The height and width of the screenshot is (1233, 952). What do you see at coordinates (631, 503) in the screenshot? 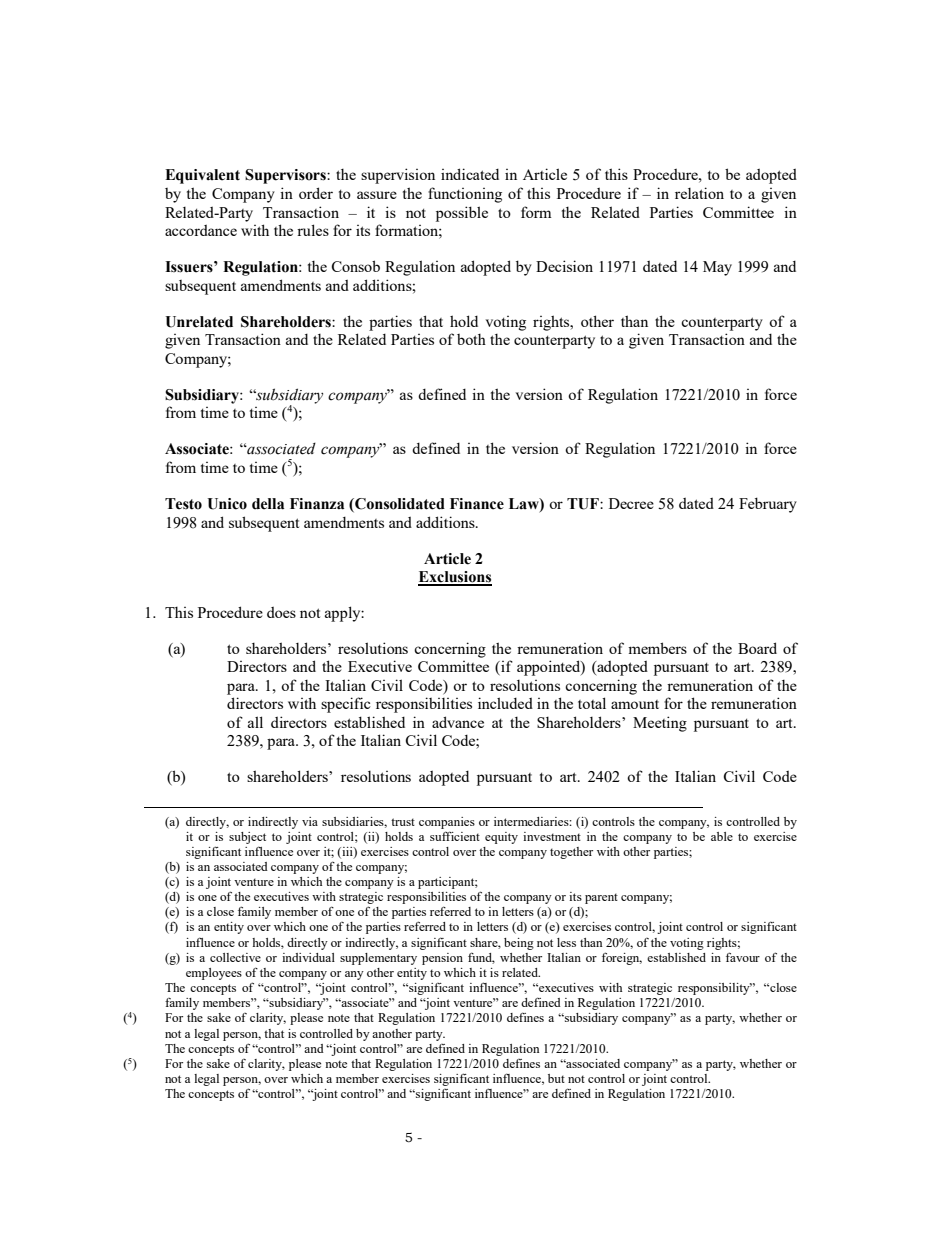
I see `Decree` at bounding box center [631, 503].
